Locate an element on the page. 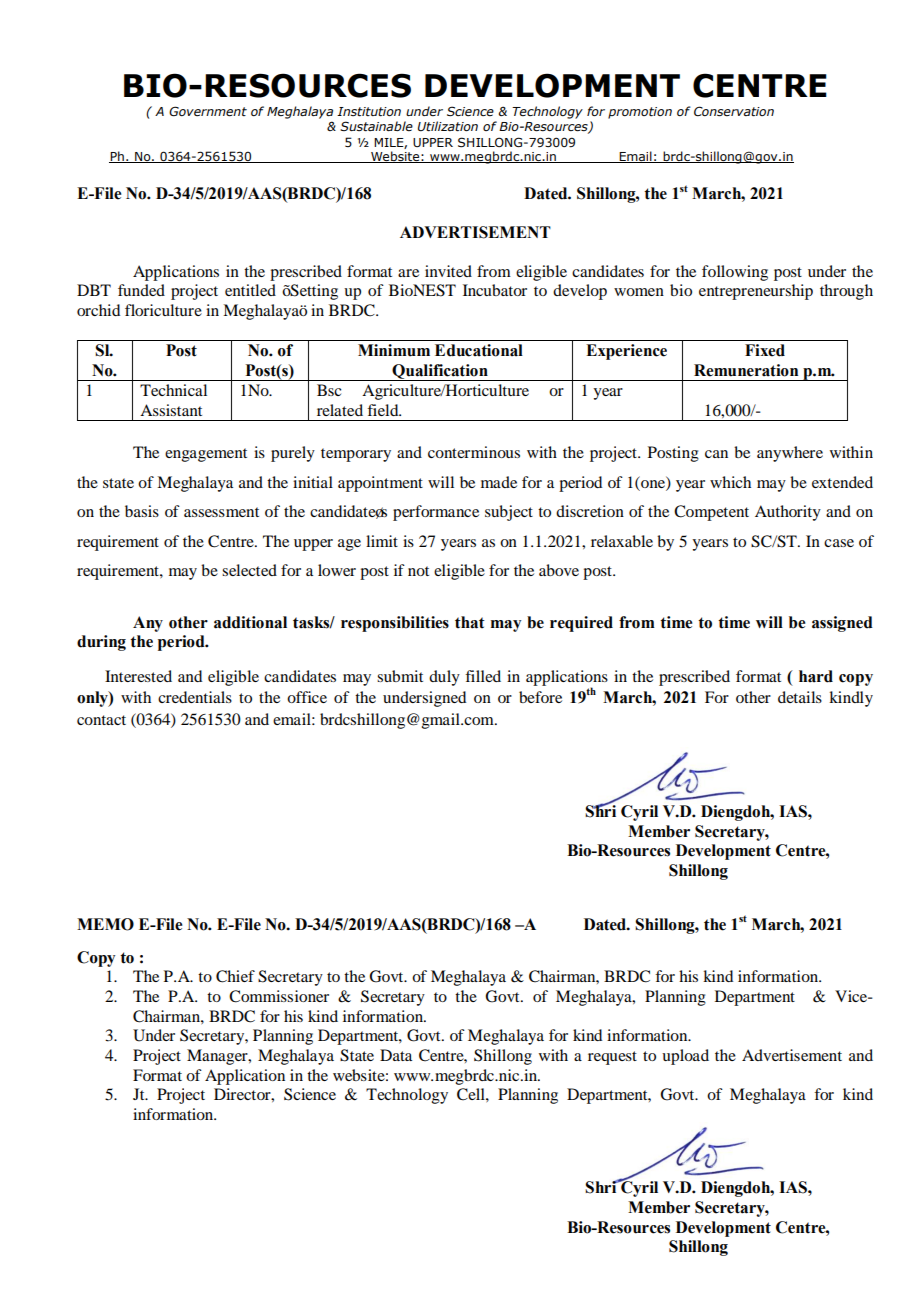  Utilization is located at coordinates (448, 126).
